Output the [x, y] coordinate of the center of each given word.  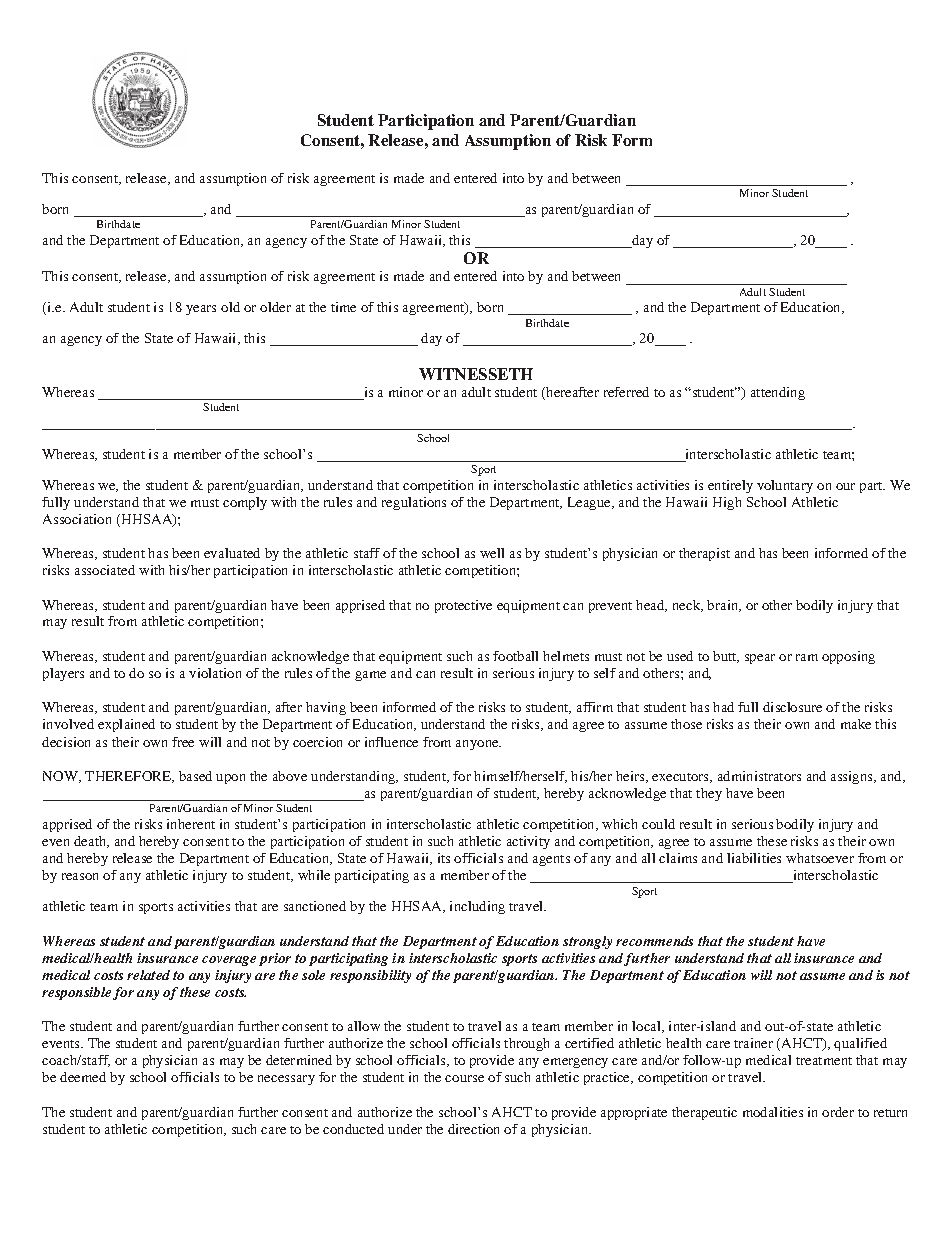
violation [215, 673]
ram [807, 657]
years [201, 310]
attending [778, 393]
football [515, 656]
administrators [759, 776]
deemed [83, 1077]
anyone [478, 745]
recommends [654, 941]
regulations [414, 503]
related [148, 975]
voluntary [785, 486]
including [477, 907]
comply [245, 503]
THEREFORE [129, 777]
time [343, 307]
